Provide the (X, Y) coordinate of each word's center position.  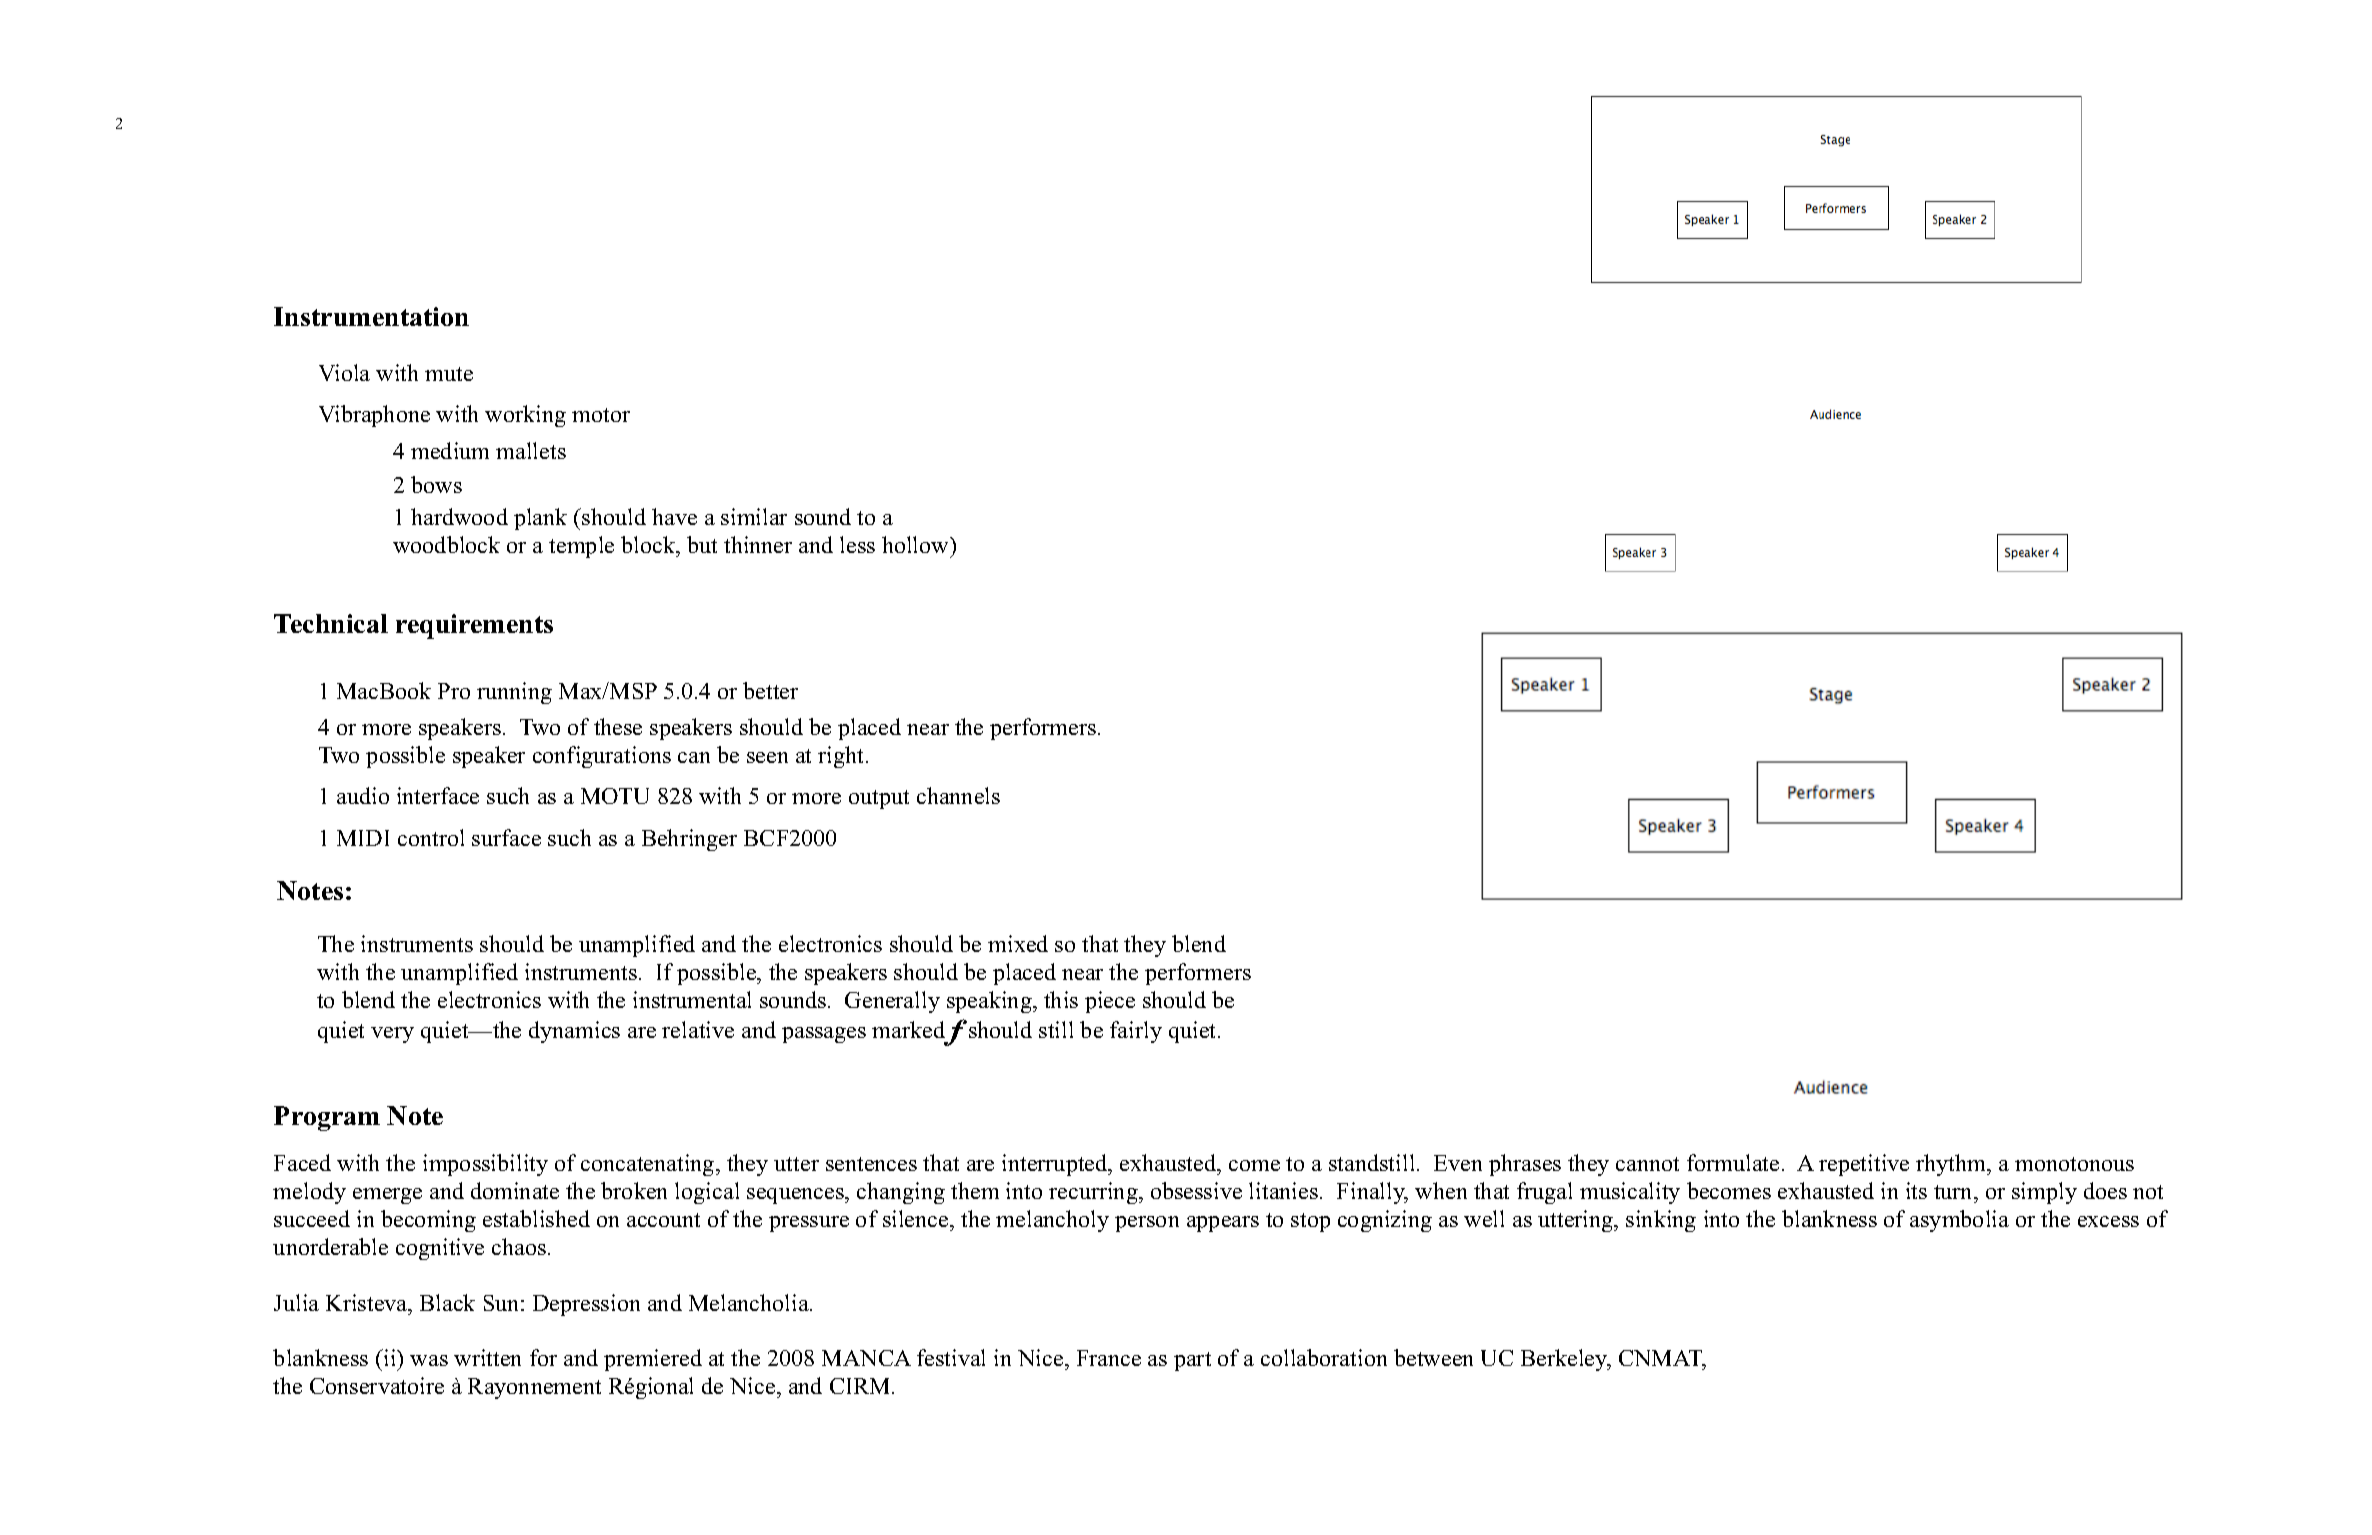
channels (958, 795)
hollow (916, 544)
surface (506, 837)
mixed (1018, 943)
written (487, 1357)
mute (449, 374)
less (857, 544)
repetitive (1864, 1165)
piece (1110, 1002)
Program (327, 1118)
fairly (1136, 1032)
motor (601, 415)
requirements (474, 626)
